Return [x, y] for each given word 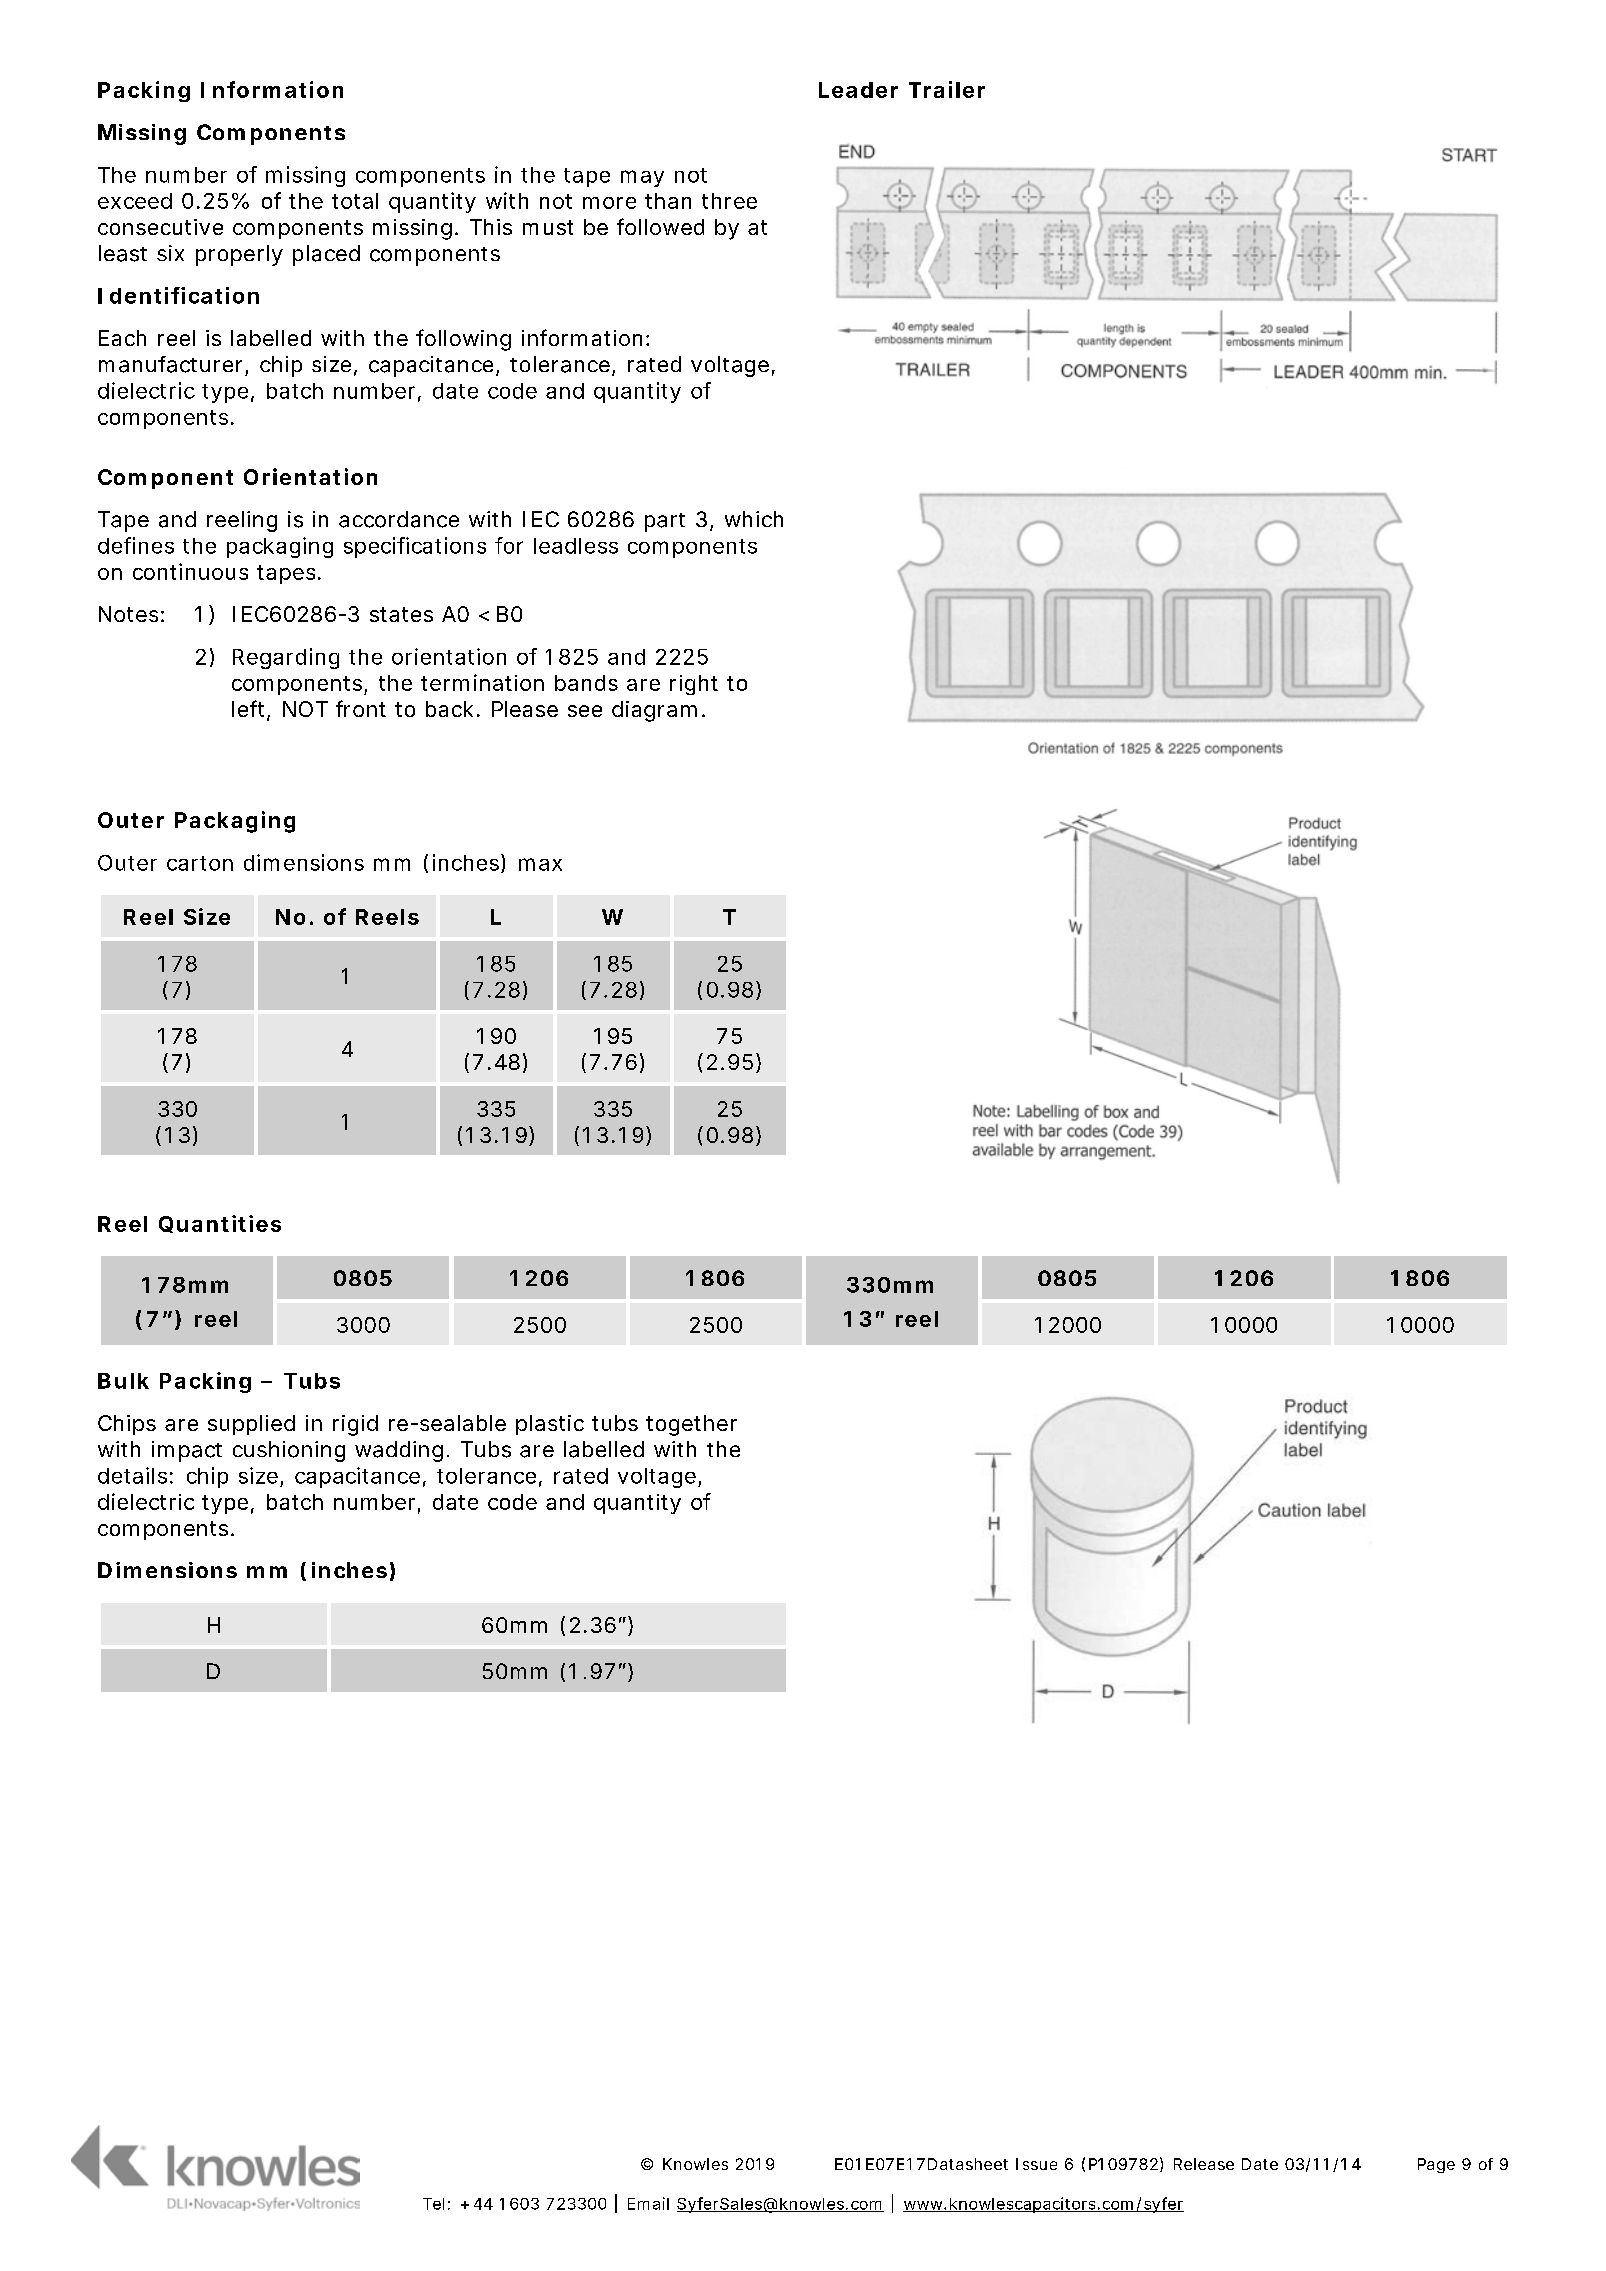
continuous [190, 571]
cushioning [289, 1451]
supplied [251, 1425]
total [355, 201]
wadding [399, 1451]
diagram [654, 711]
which [754, 519]
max [540, 864]
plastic [550, 1425]
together [691, 1425]
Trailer [947, 89]
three [729, 201]
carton [200, 863]
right [694, 685]
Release [1204, 2164]
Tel [433, 2204]
